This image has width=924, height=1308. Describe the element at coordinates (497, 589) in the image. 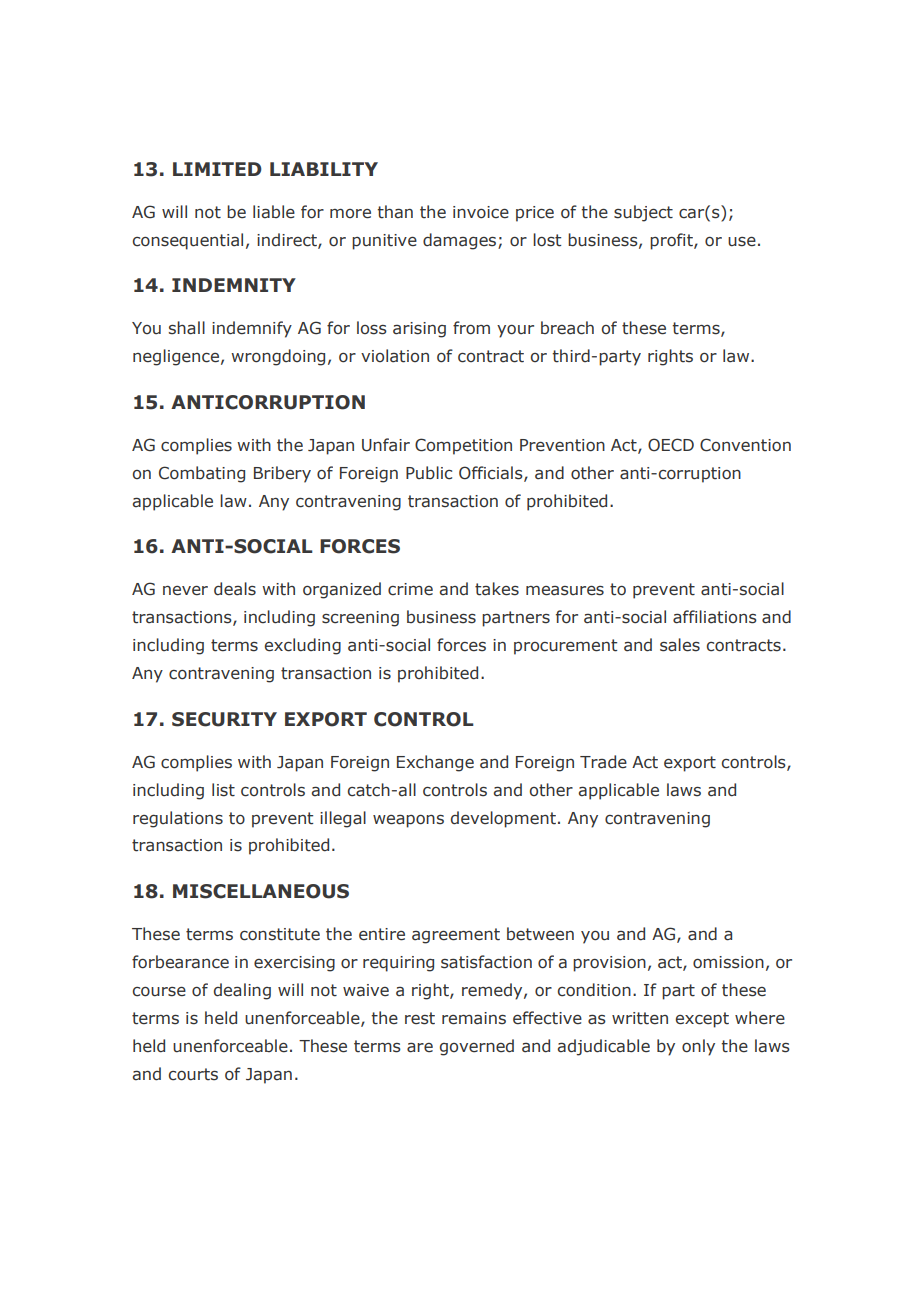

I see `takes` at that location.
